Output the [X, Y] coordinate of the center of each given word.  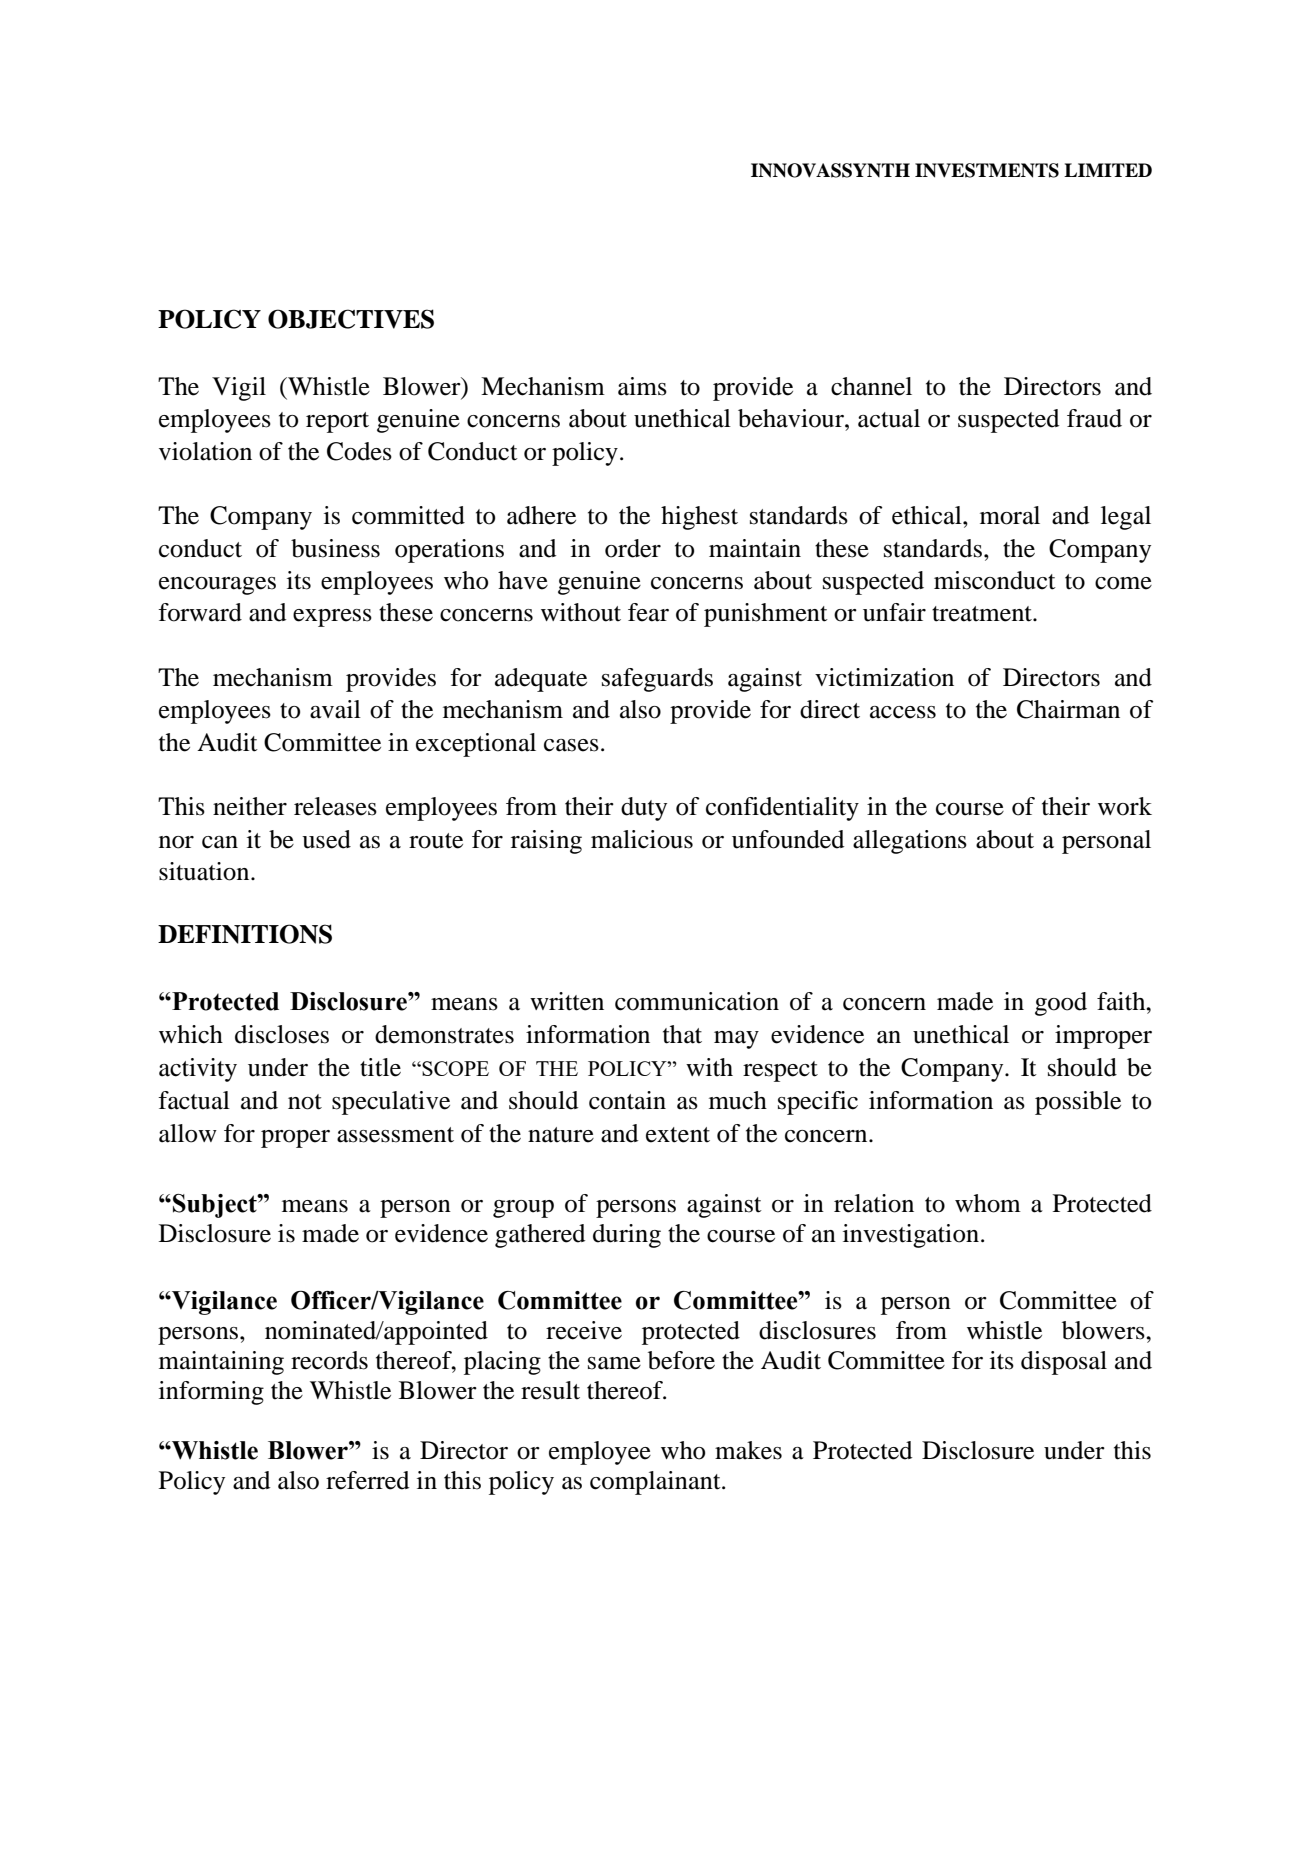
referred [367, 1480]
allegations [910, 842]
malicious [642, 839]
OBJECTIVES [351, 319]
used [326, 839]
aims [642, 386]
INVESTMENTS [987, 170]
